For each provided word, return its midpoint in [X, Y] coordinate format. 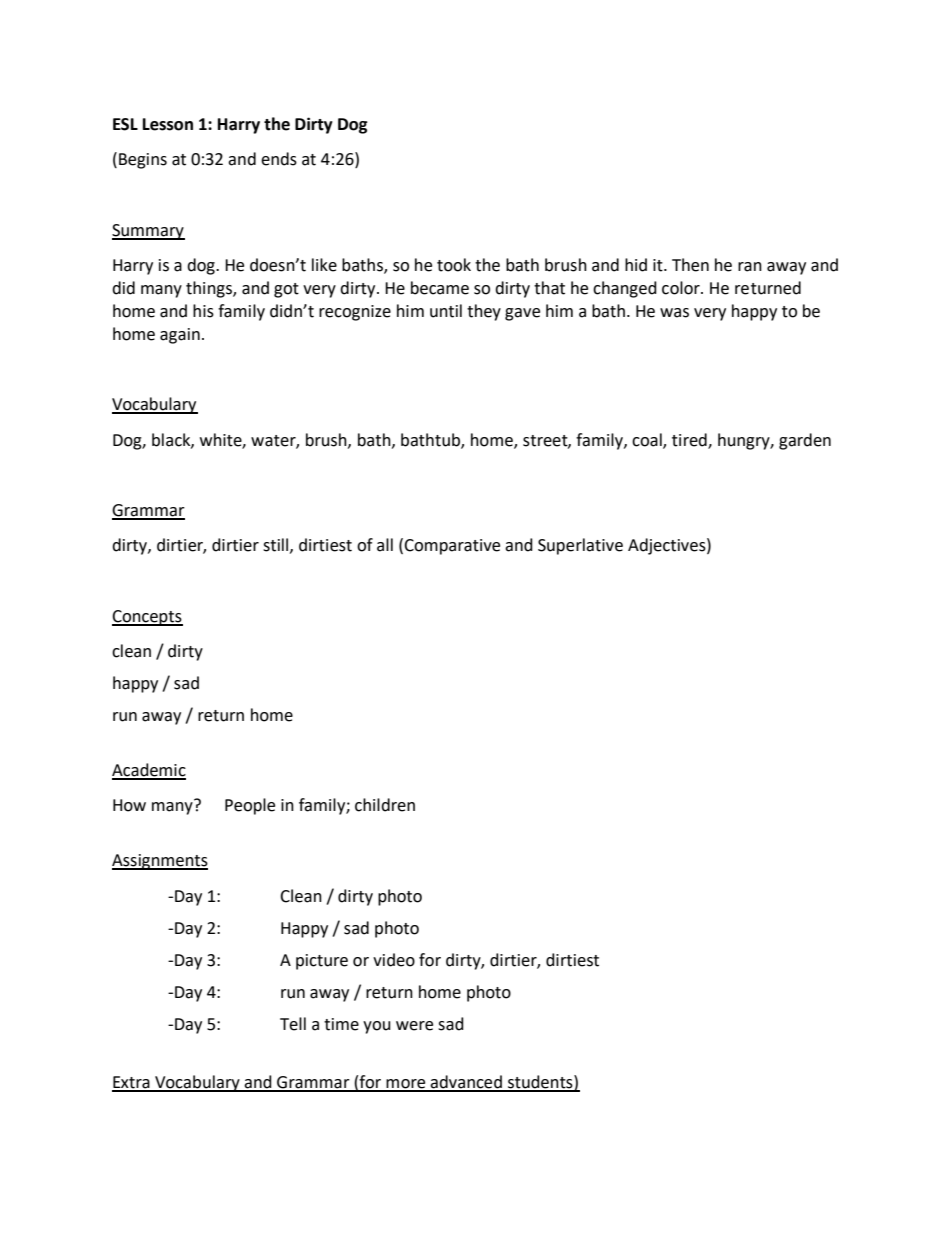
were [414, 1026]
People [250, 806]
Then [690, 265]
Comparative [452, 547]
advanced [467, 1083]
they [484, 312]
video [394, 960]
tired [690, 440]
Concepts [147, 618]
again [180, 336]
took [454, 265]
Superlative [580, 546]
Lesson [168, 124]
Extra [132, 1083]
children [385, 805]
